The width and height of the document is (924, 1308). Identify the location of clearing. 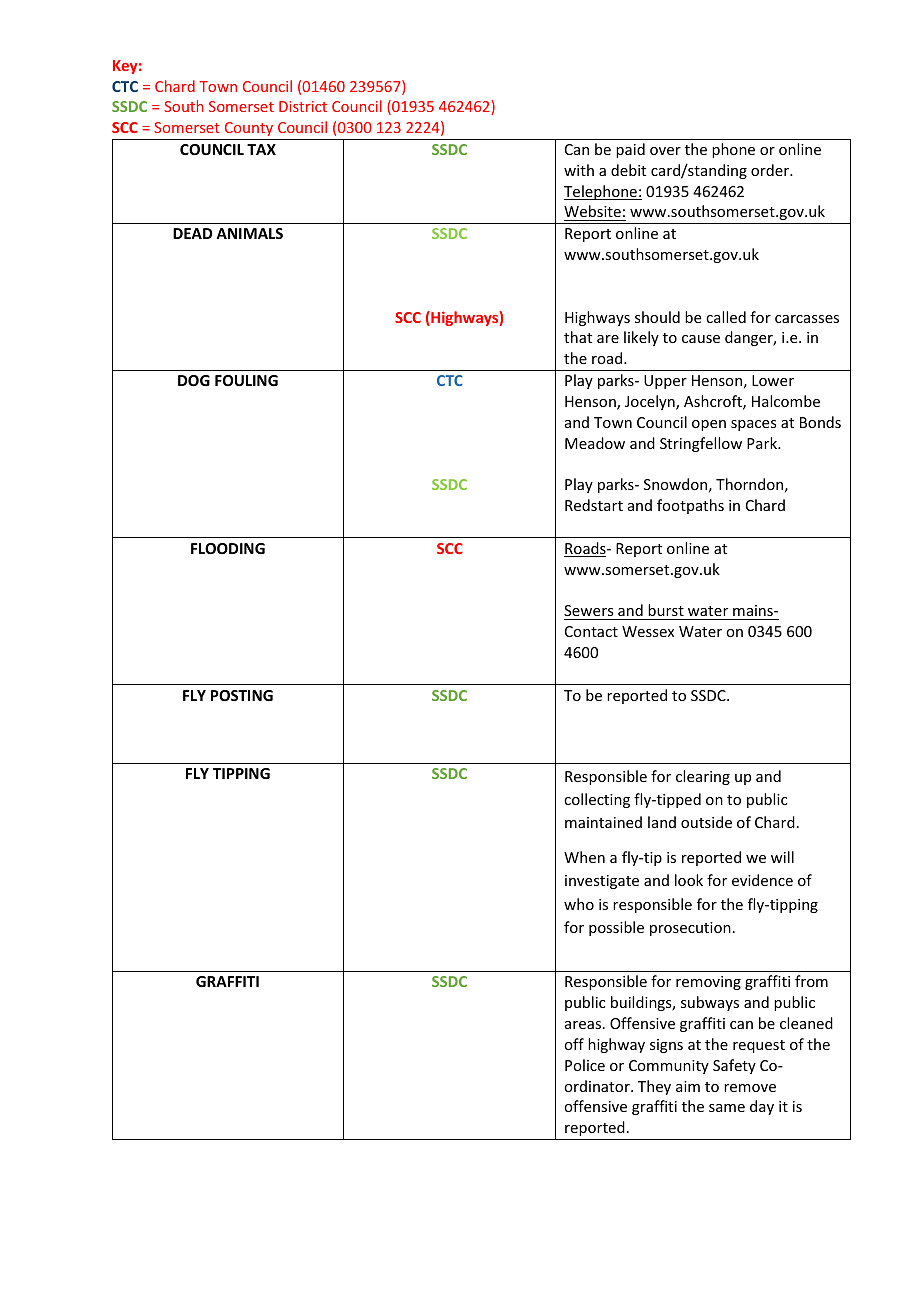
(703, 777).
